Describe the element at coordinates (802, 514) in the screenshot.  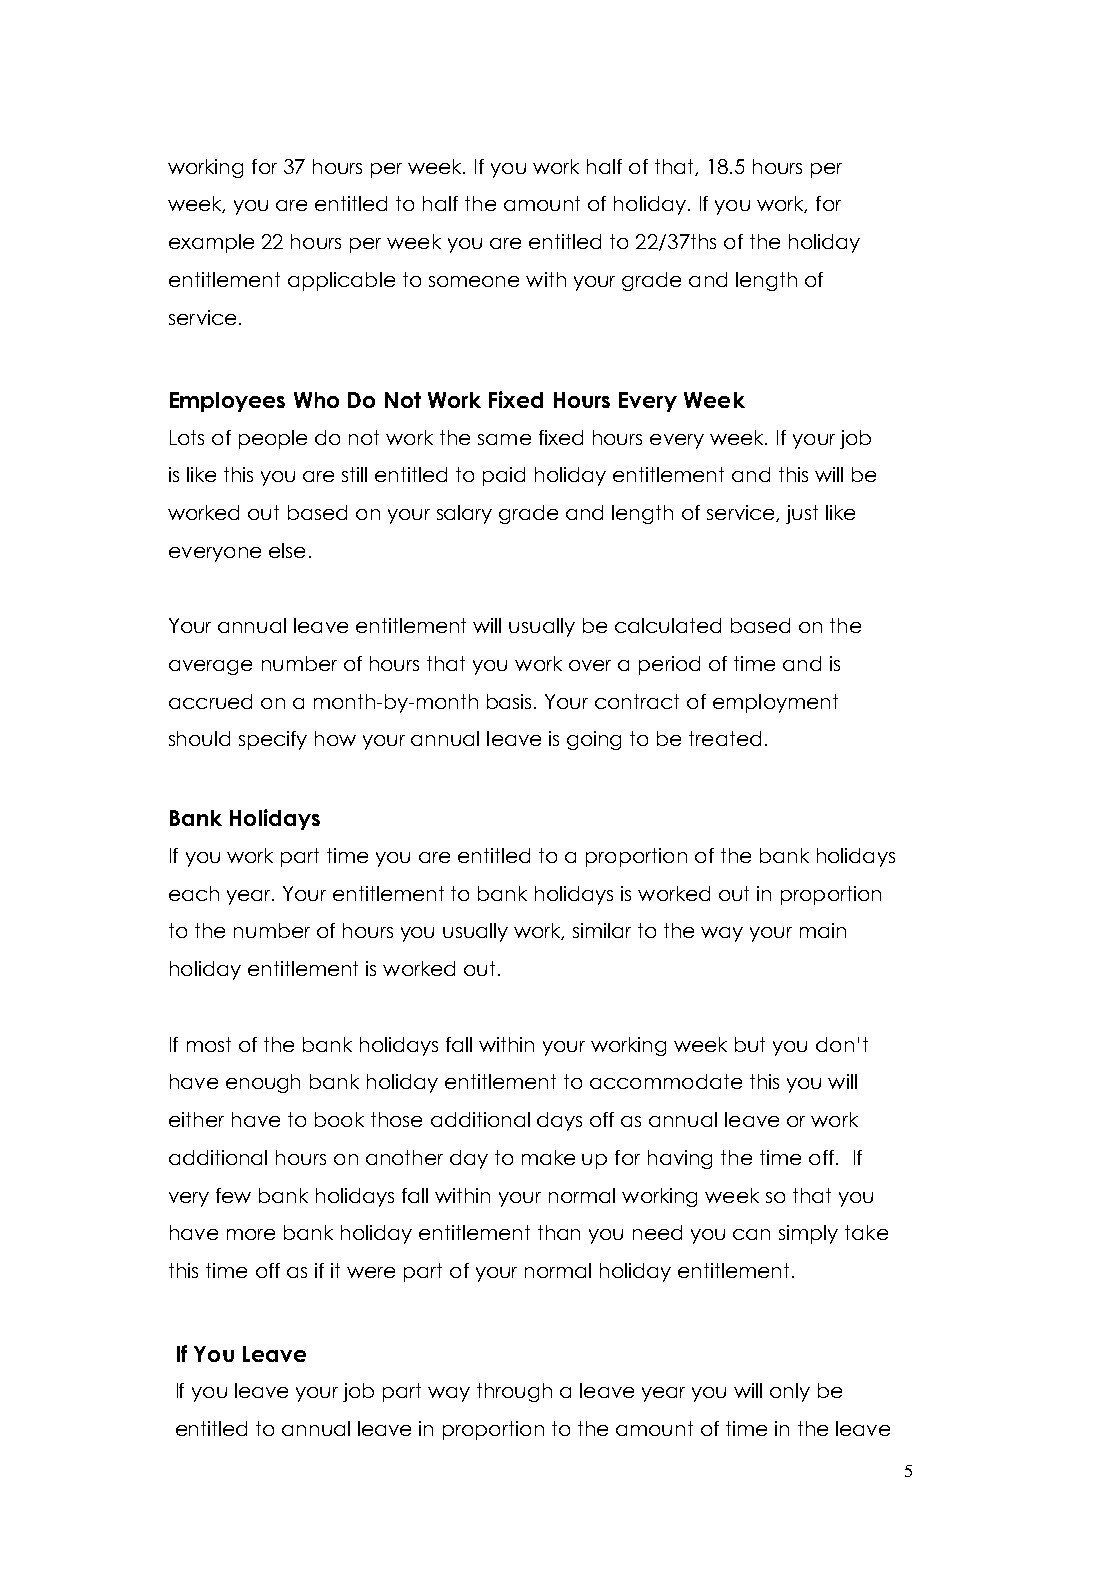
I see `just` at that location.
